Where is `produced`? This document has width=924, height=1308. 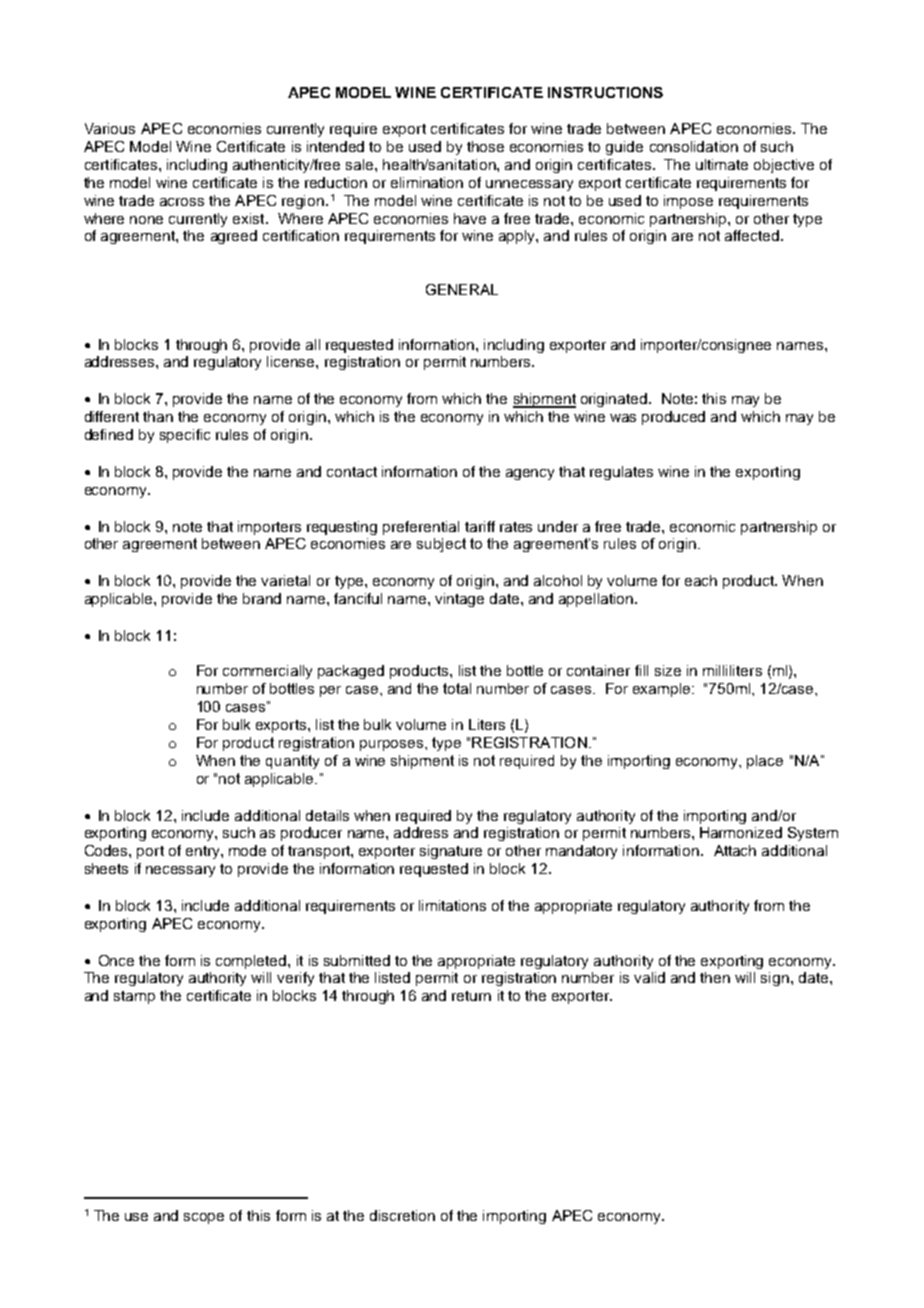
produced is located at coordinates (673, 418).
